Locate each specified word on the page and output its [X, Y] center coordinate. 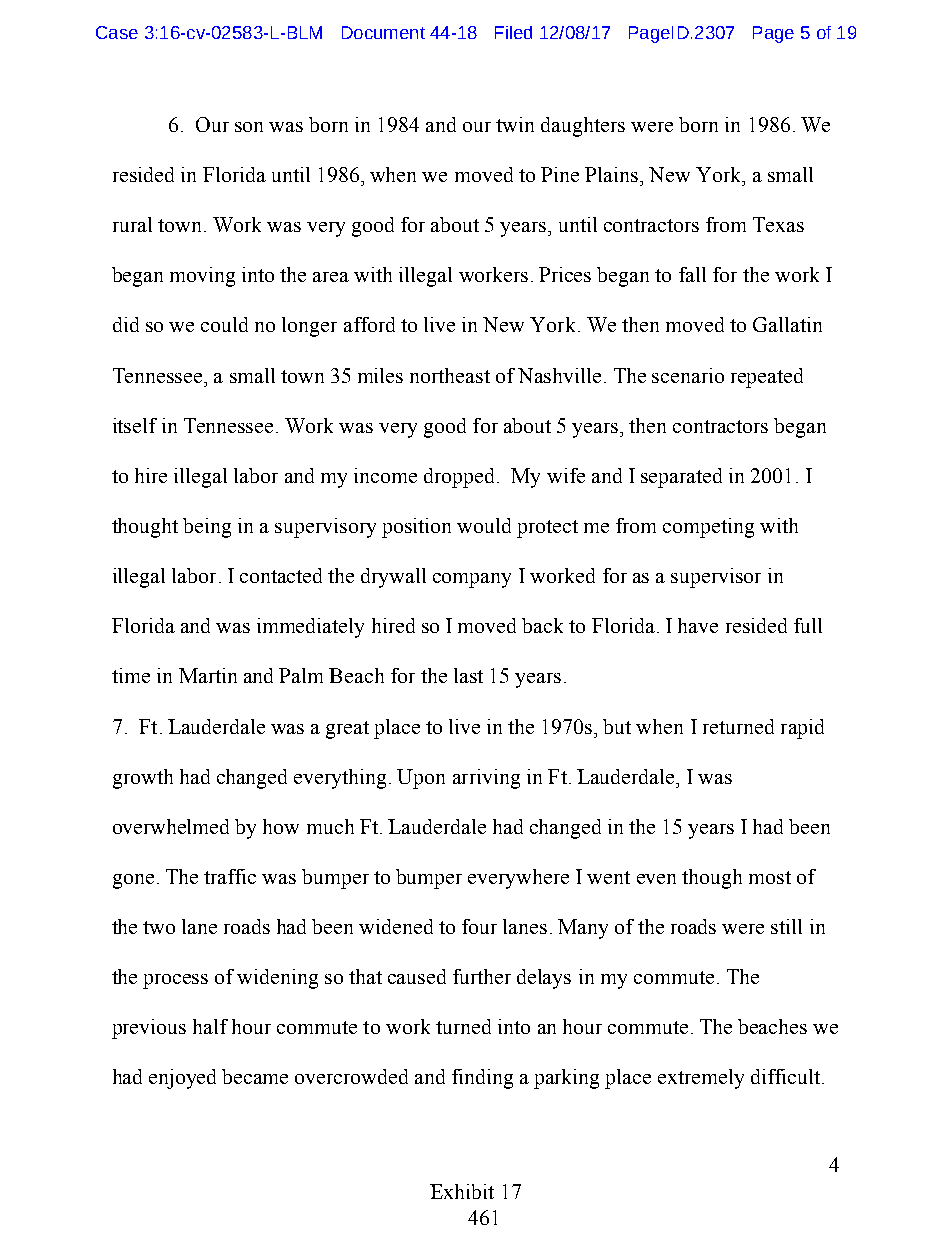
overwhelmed [171, 826]
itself [135, 425]
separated [681, 478]
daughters [583, 127]
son [249, 127]
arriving [486, 779]
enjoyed [182, 1079]
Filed [513, 32]
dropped [459, 478]
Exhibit [462, 1191]
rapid [802, 729]
